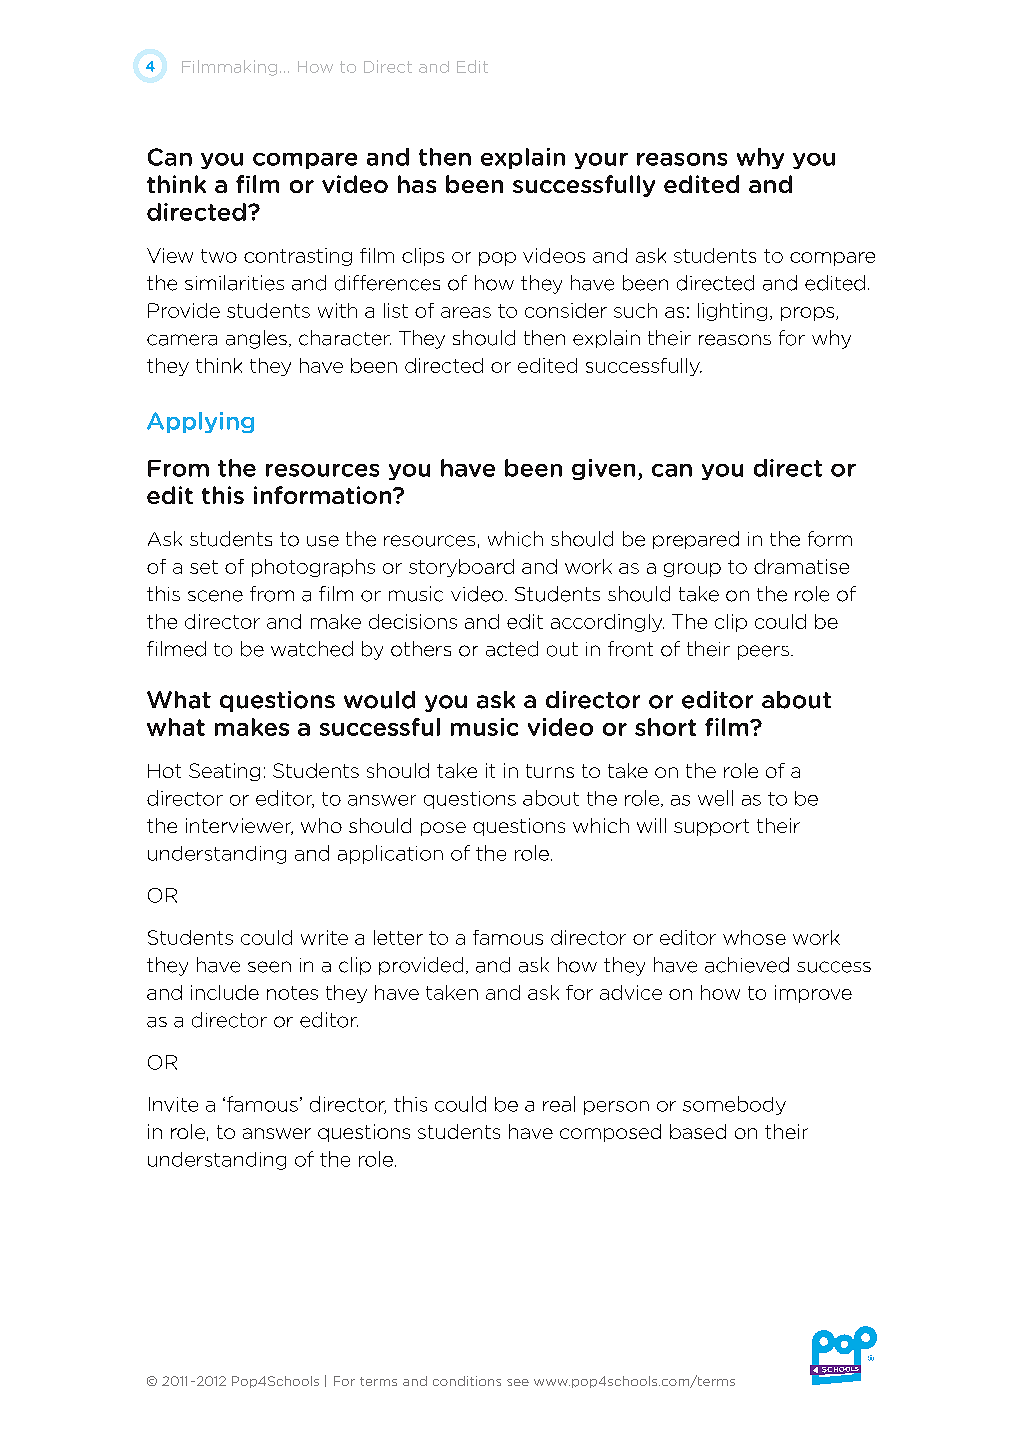 This screenshot has width=1024, height=1448. Describe the element at coordinates (461, 568) in the screenshot. I see `storyboard` at that location.
